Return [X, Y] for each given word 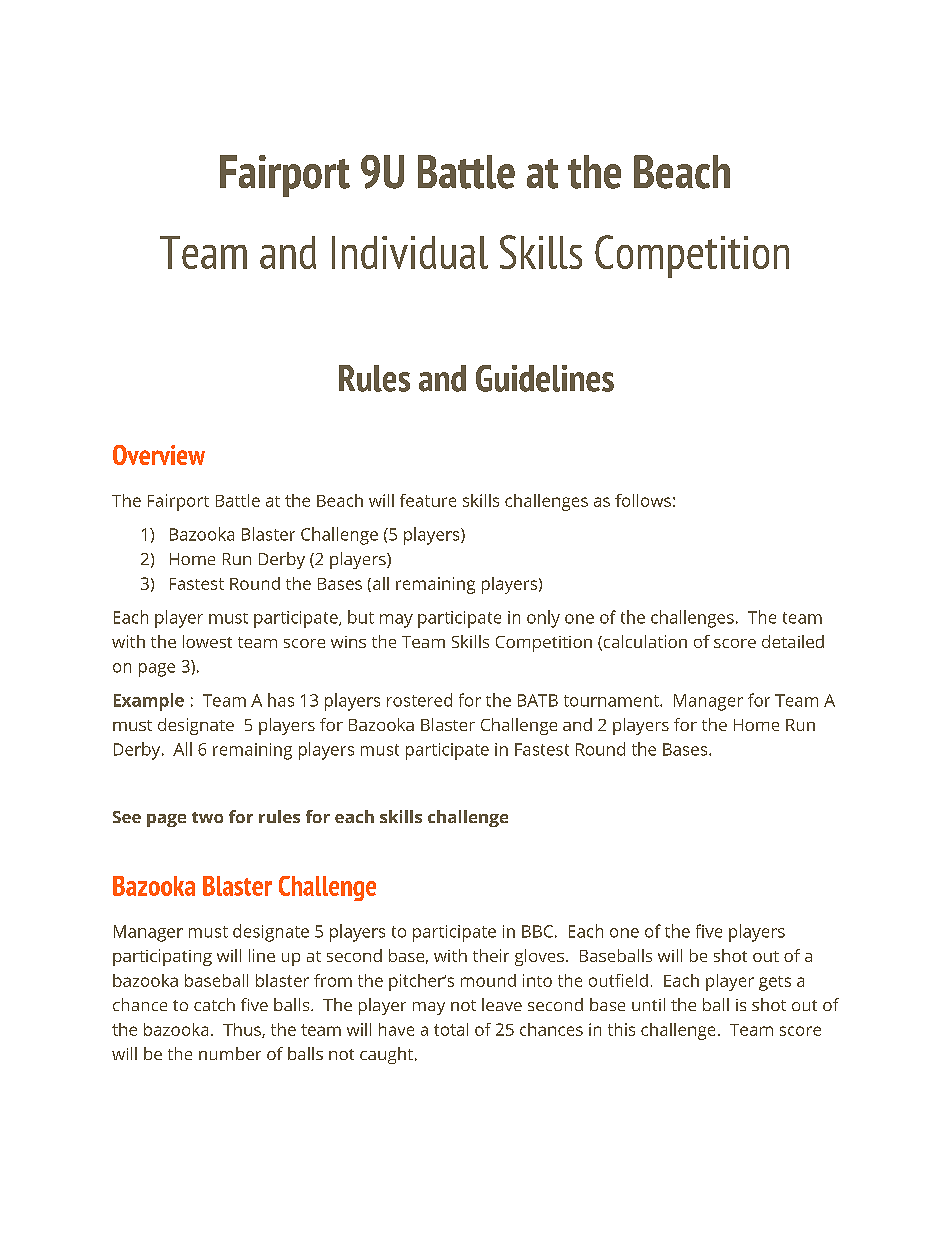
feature [428, 500]
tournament [612, 701]
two [207, 817]
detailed [793, 641]
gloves [539, 957]
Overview [159, 455]
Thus [243, 1030]
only [543, 619]
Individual [410, 252]
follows [643, 500]
